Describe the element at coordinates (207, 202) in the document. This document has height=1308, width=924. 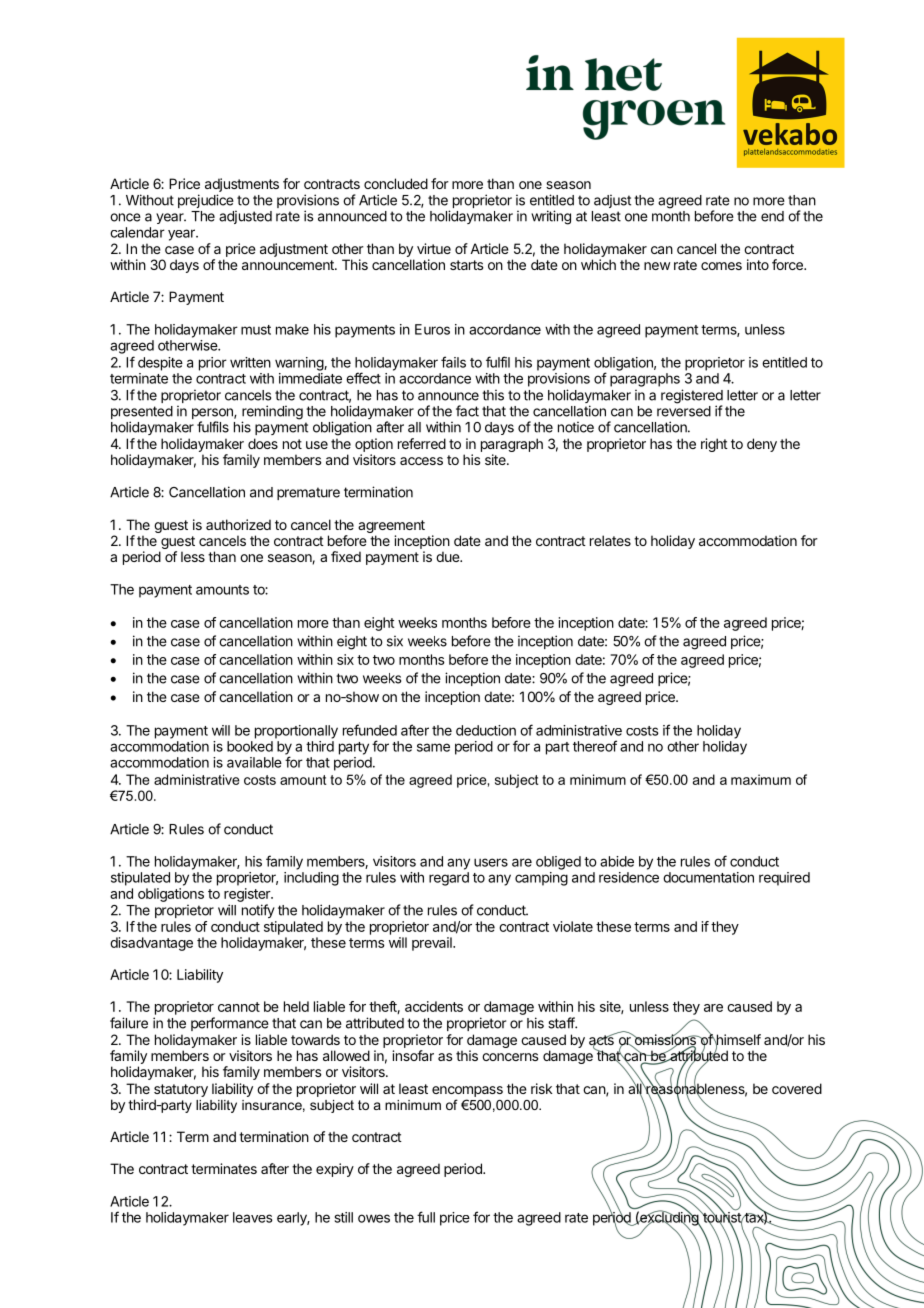
I see `prejudice` at that location.
